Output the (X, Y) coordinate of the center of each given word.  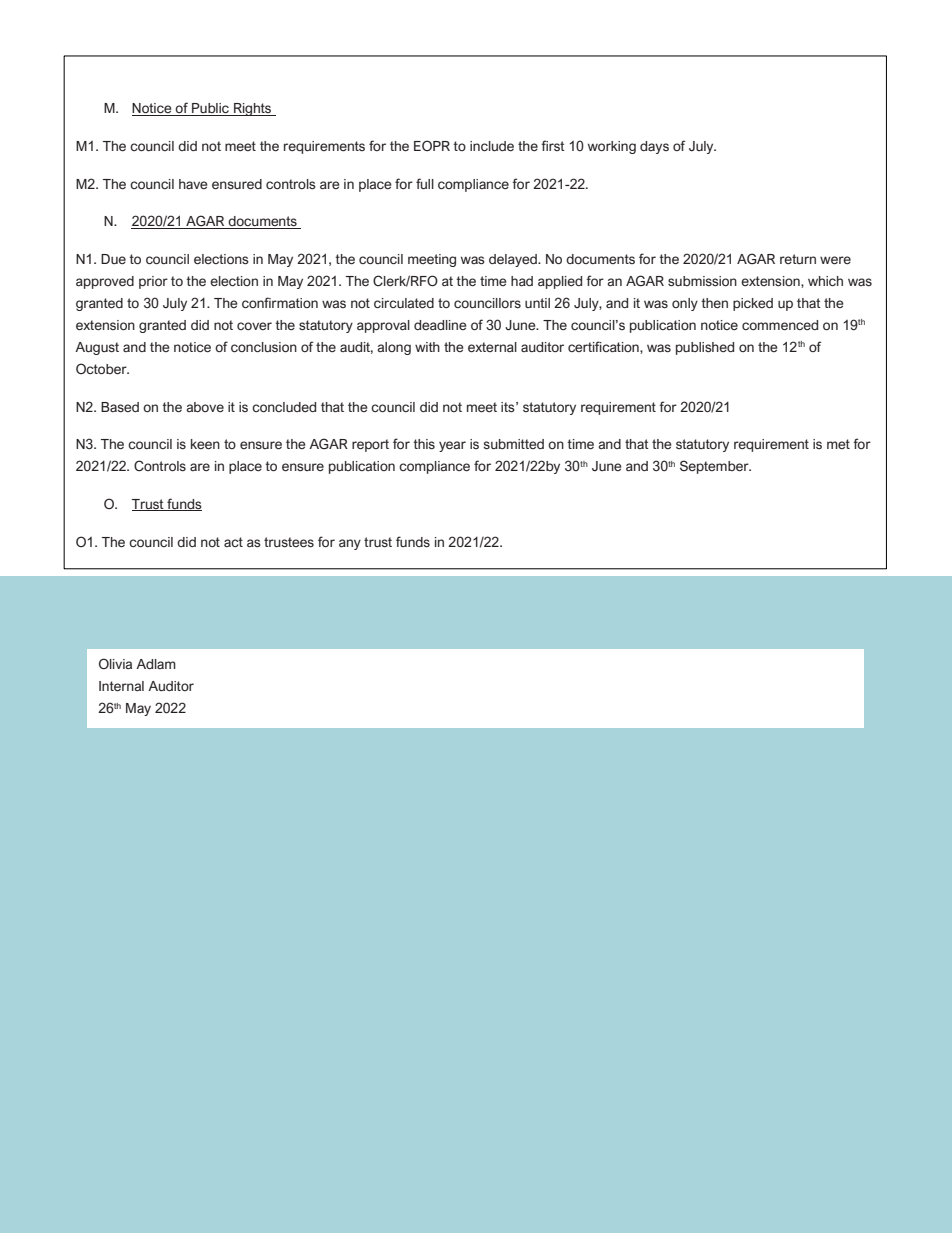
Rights (253, 109)
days (654, 147)
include (492, 146)
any (350, 544)
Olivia (115, 663)
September (715, 467)
